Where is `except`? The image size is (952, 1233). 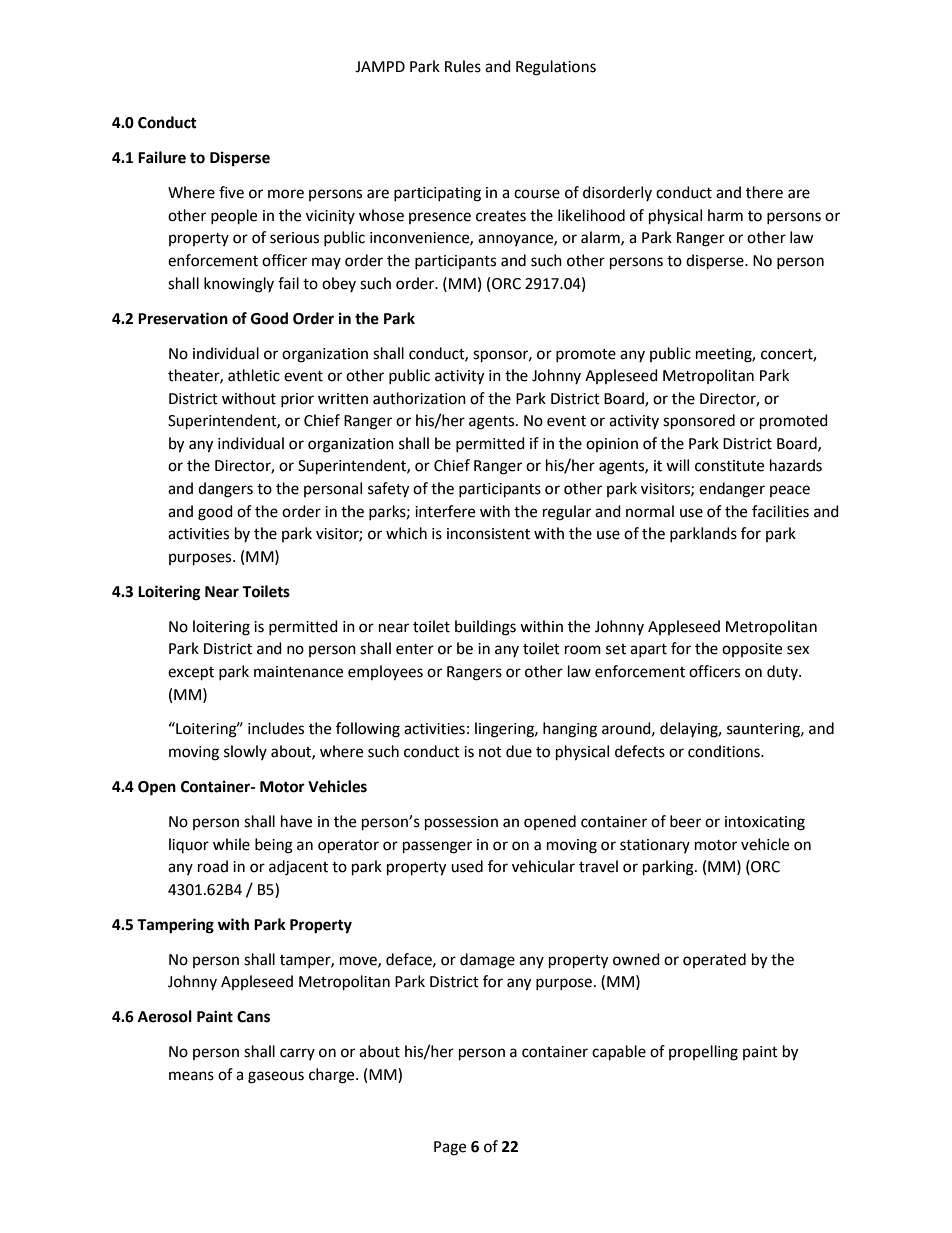 except is located at coordinates (191, 674).
